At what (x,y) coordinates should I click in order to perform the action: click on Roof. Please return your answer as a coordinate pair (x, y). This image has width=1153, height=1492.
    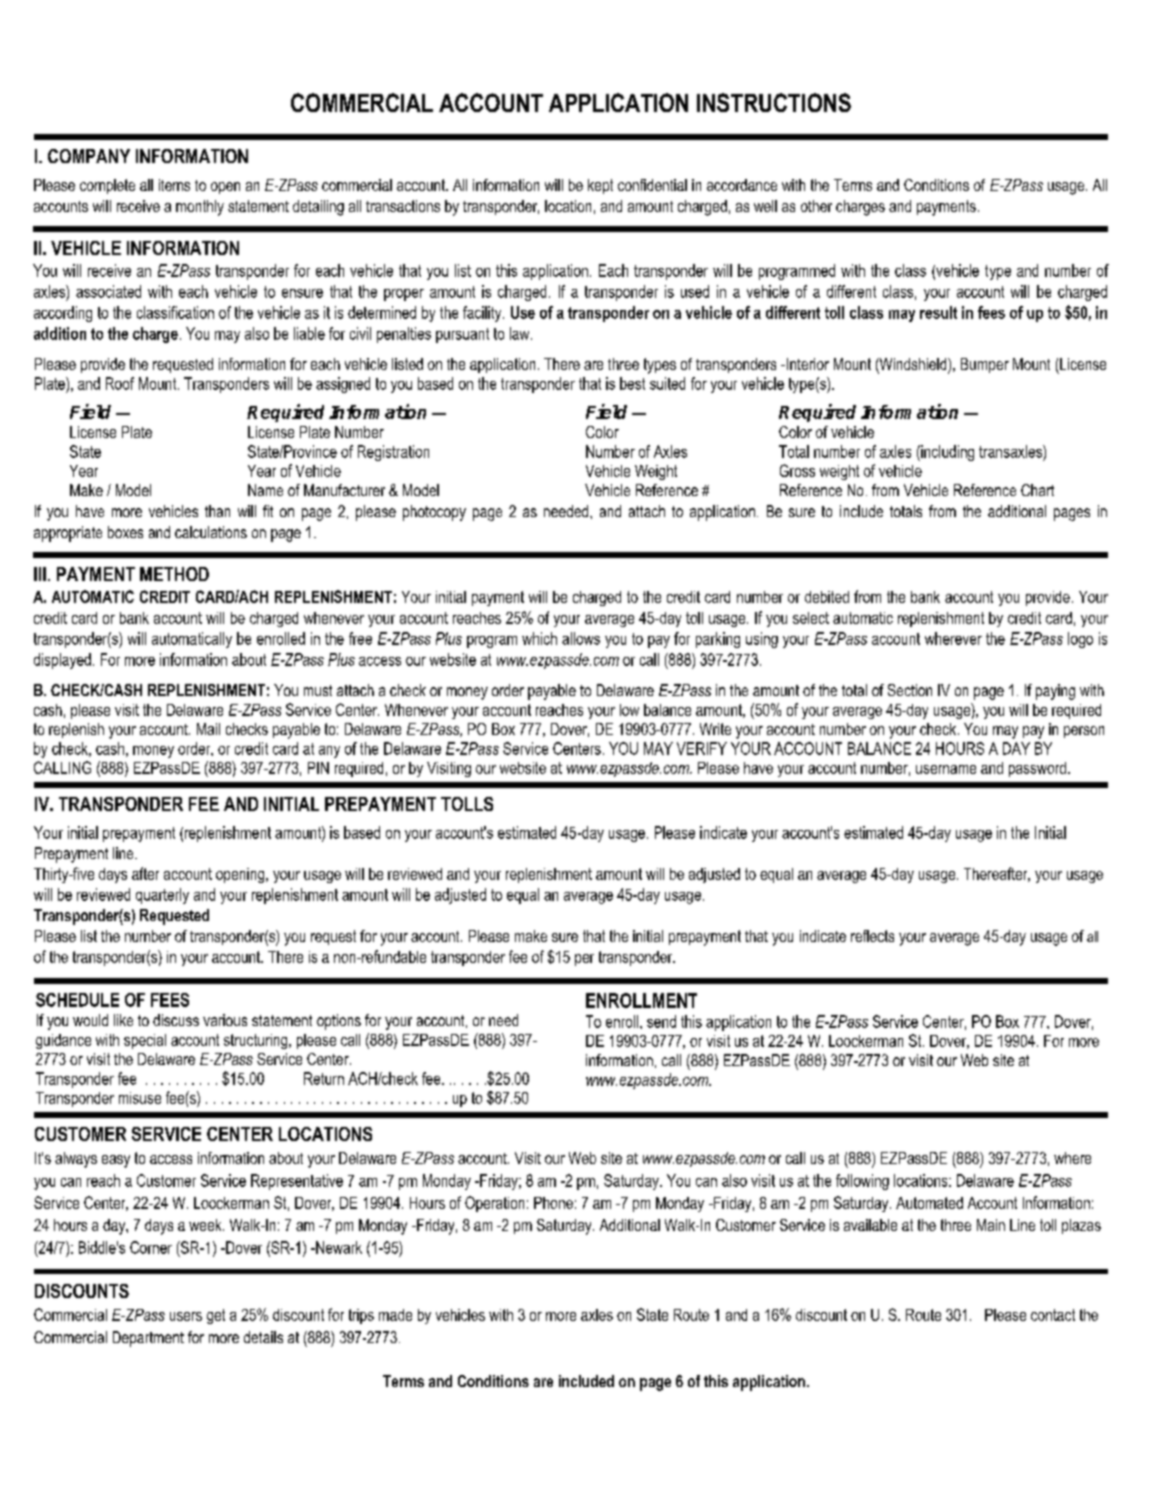
    Looking at the image, I should click on (120, 383).
